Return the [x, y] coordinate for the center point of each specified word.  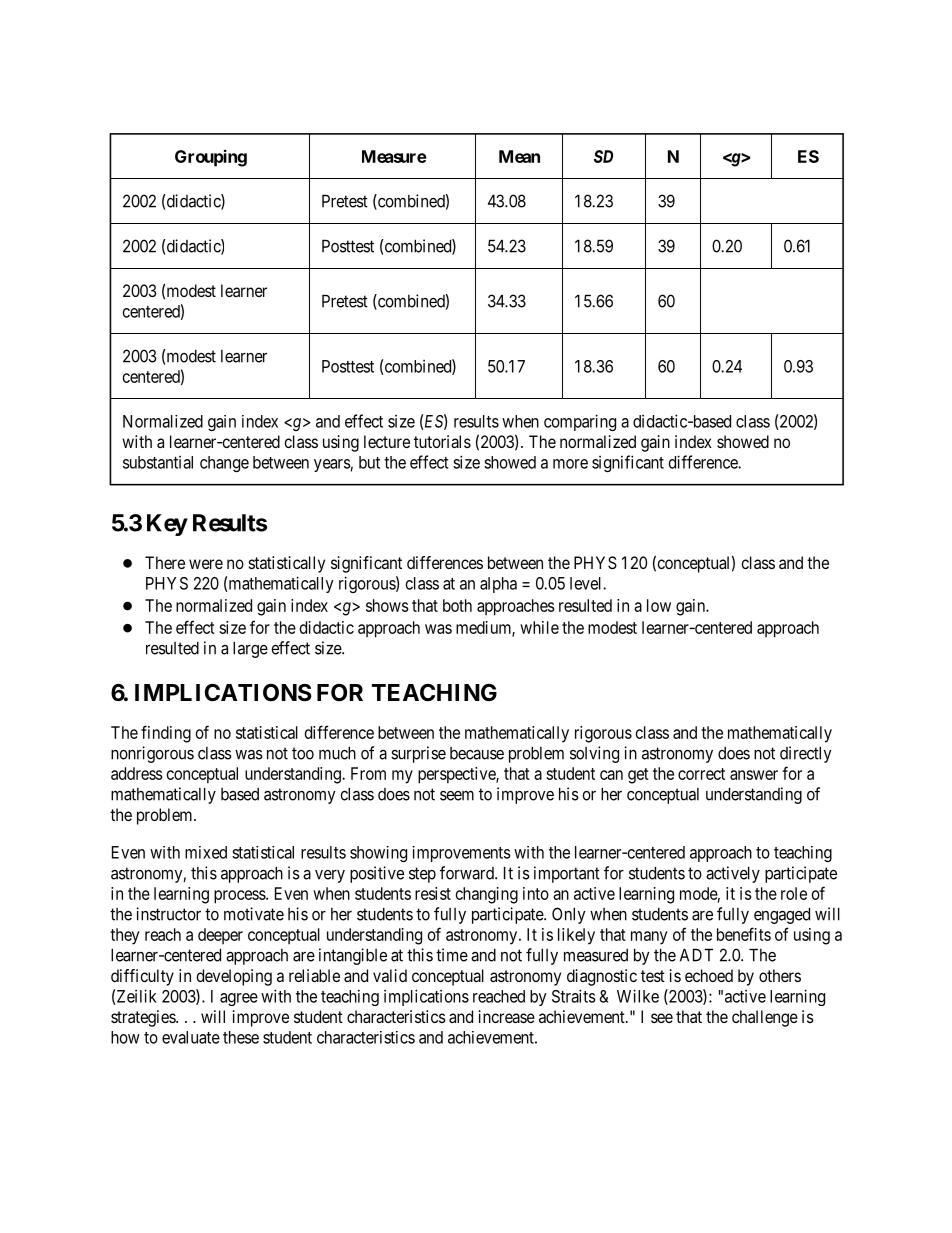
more [570, 464]
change [224, 464]
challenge [765, 1018]
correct [701, 774]
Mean [519, 156]
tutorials [442, 441]
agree [239, 999]
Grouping [211, 158]
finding [166, 734]
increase [507, 1016]
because [477, 753]
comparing [580, 422]
